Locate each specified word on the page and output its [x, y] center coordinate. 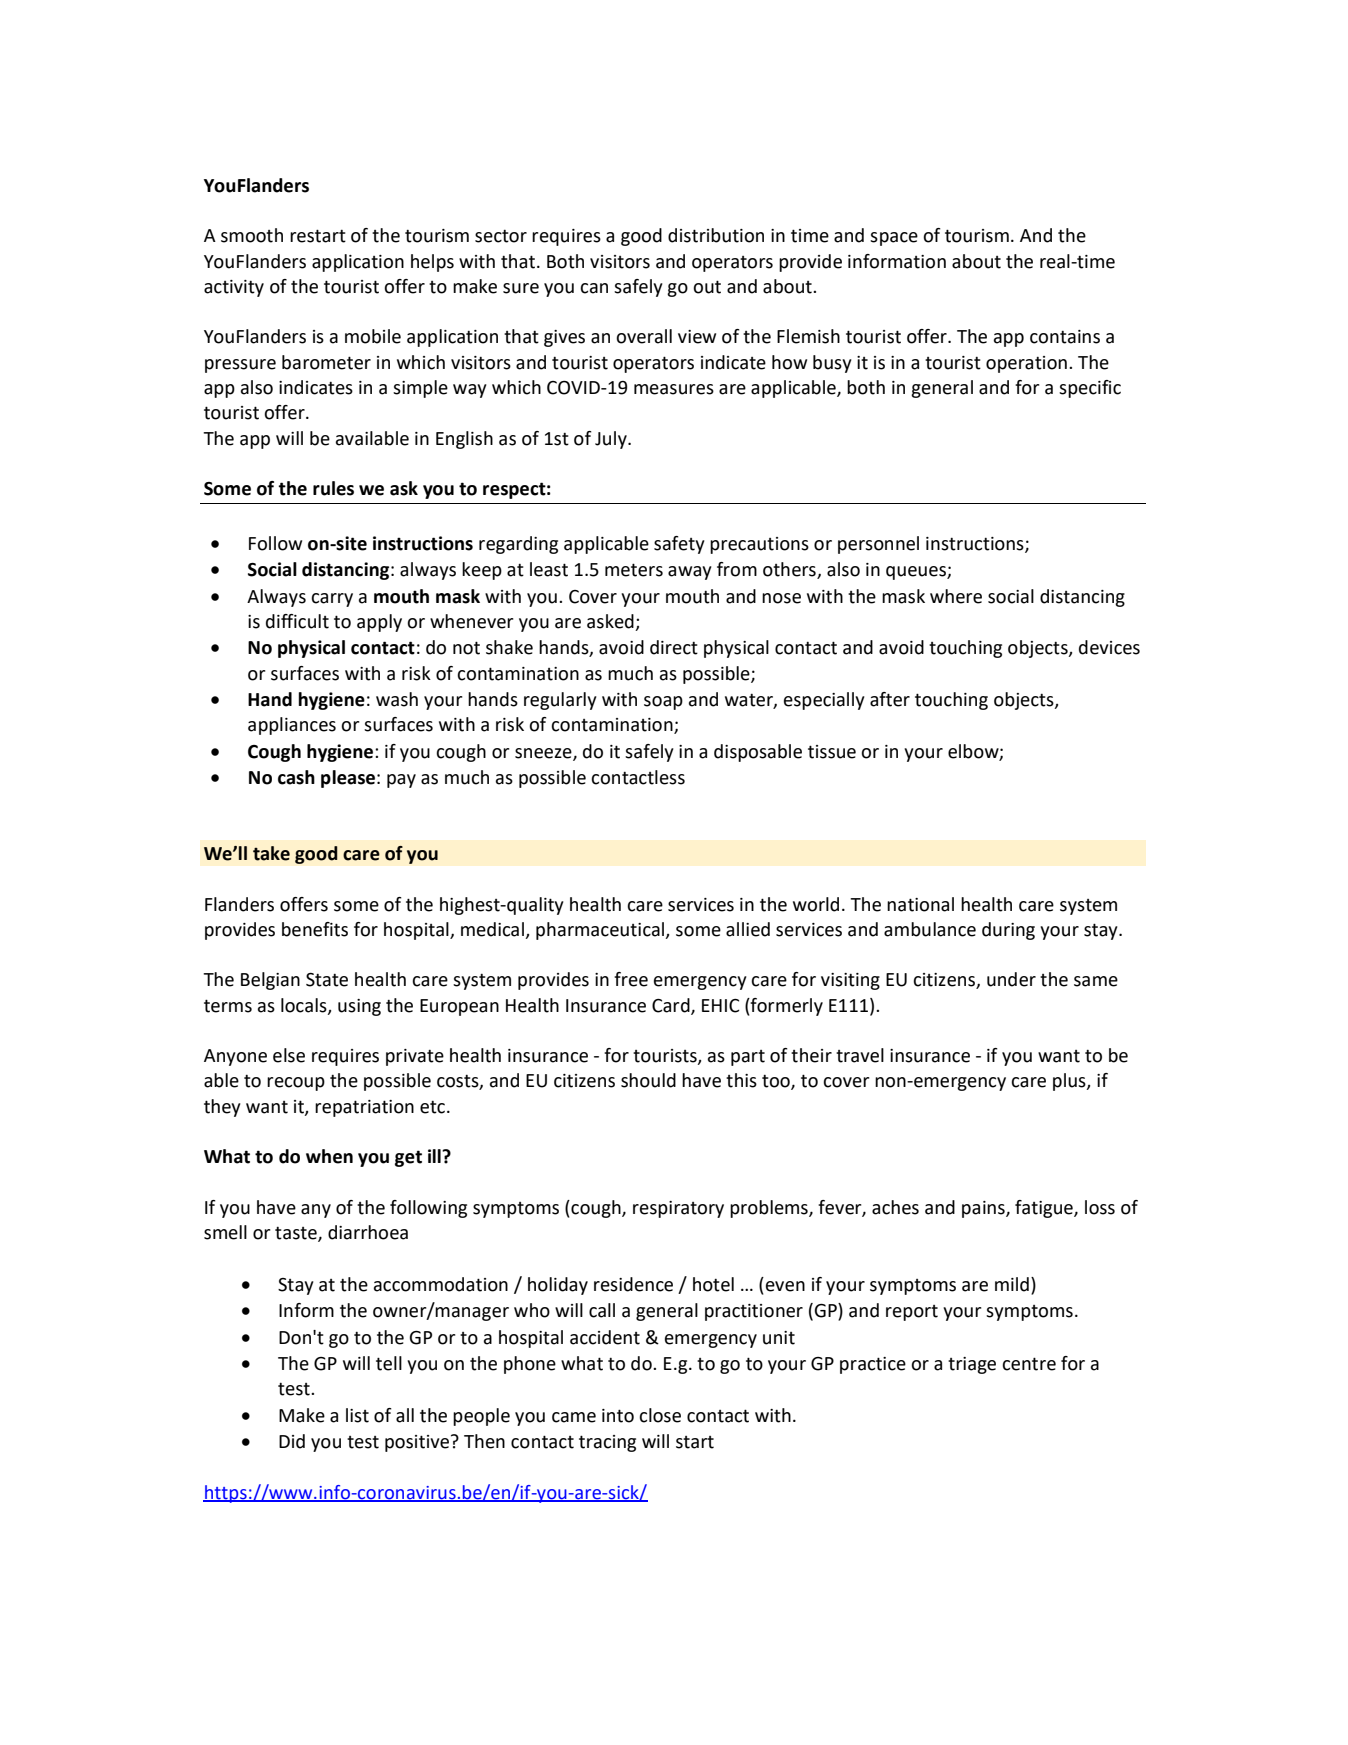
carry [332, 600]
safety [679, 545]
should [648, 1080]
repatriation [364, 1108]
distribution [716, 235]
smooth [252, 235]
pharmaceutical [601, 931]
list [357, 1415]
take [271, 853]
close [660, 1415]
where [956, 596]
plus [1070, 1082]
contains [1065, 337]
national [920, 904]
